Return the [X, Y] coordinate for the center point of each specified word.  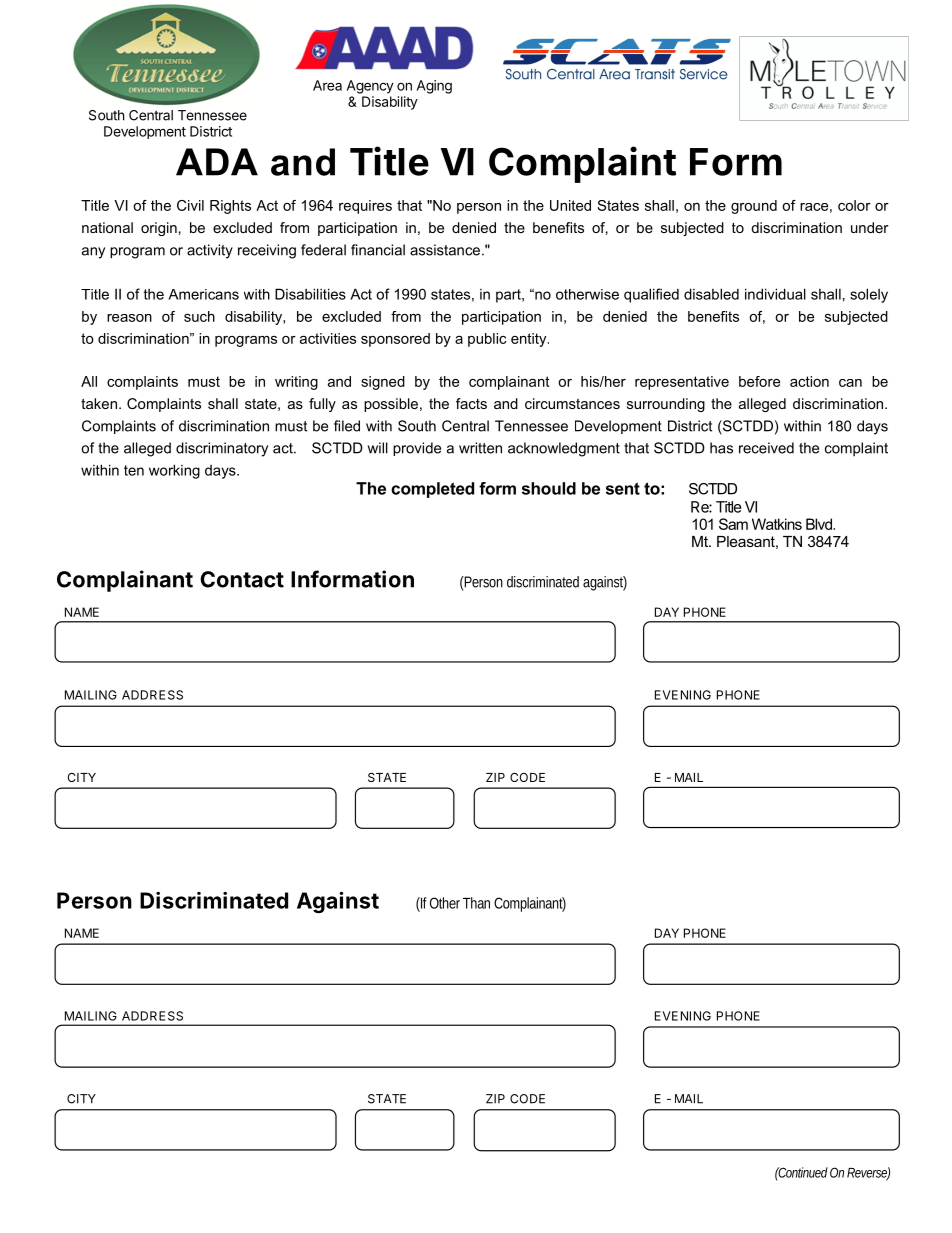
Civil [190, 205]
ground [754, 207]
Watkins [777, 524]
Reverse [868, 1173]
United [570, 205]
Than [476, 903]
